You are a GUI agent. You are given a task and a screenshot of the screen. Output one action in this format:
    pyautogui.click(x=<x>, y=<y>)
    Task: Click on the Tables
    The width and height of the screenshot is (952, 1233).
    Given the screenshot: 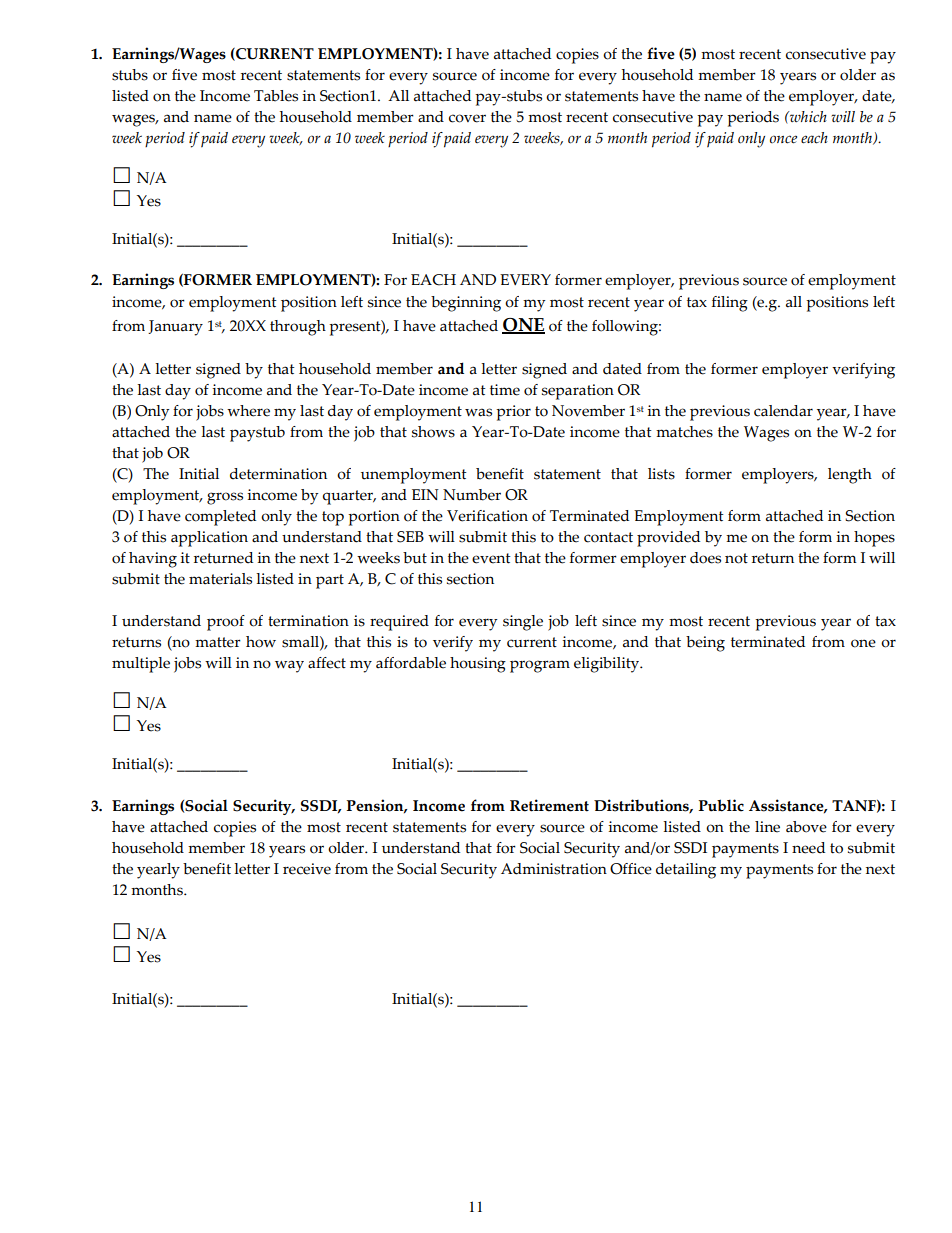 What is the action you would take?
    pyautogui.click(x=276, y=96)
